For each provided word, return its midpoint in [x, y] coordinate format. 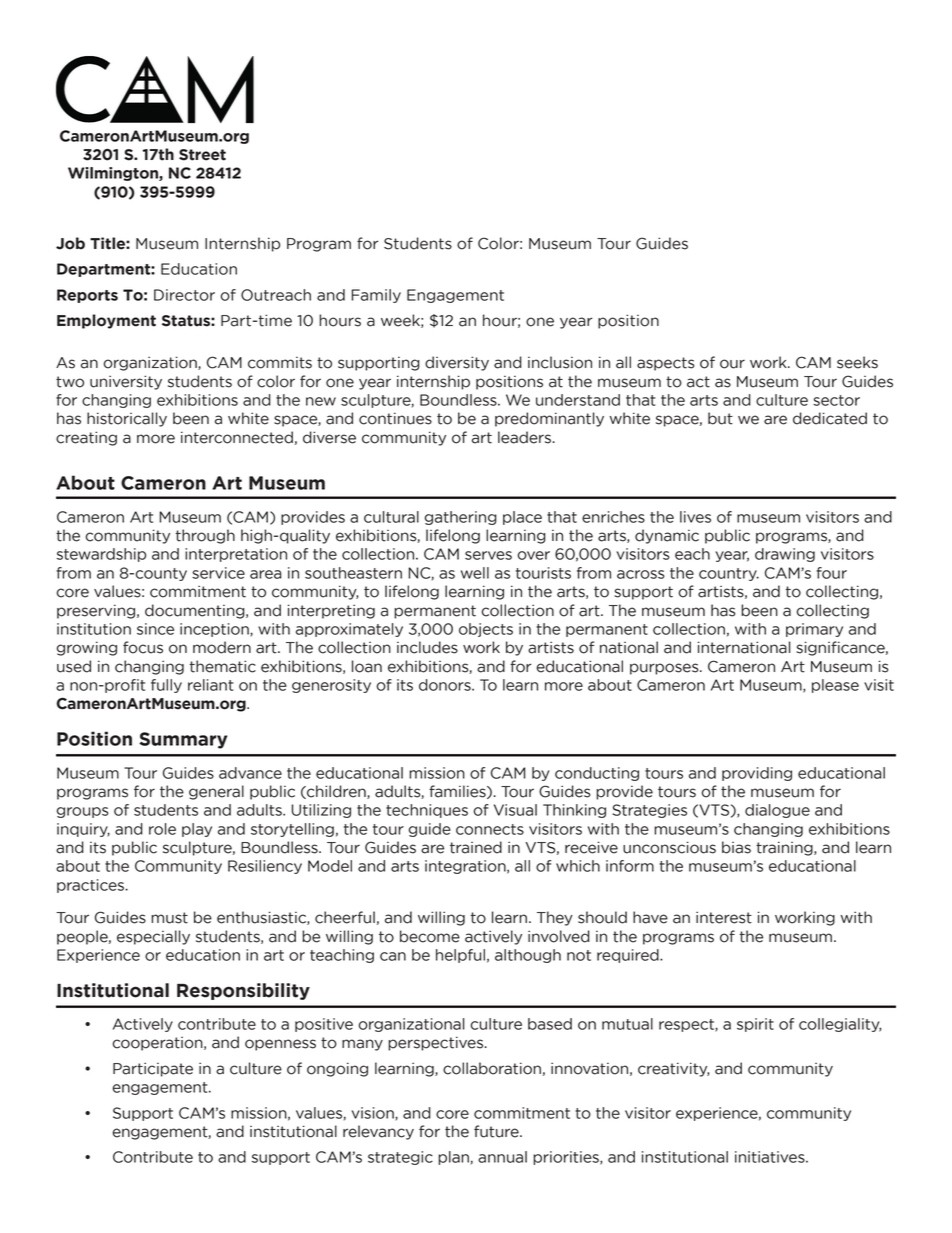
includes [427, 647]
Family [376, 296]
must [169, 918]
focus [143, 647]
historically [127, 419]
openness [280, 1045]
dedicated [830, 418]
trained [476, 847]
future [497, 1131]
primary [814, 630]
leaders [524, 437]
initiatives [771, 1157]
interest [724, 917]
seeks [857, 362]
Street [202, 155]
